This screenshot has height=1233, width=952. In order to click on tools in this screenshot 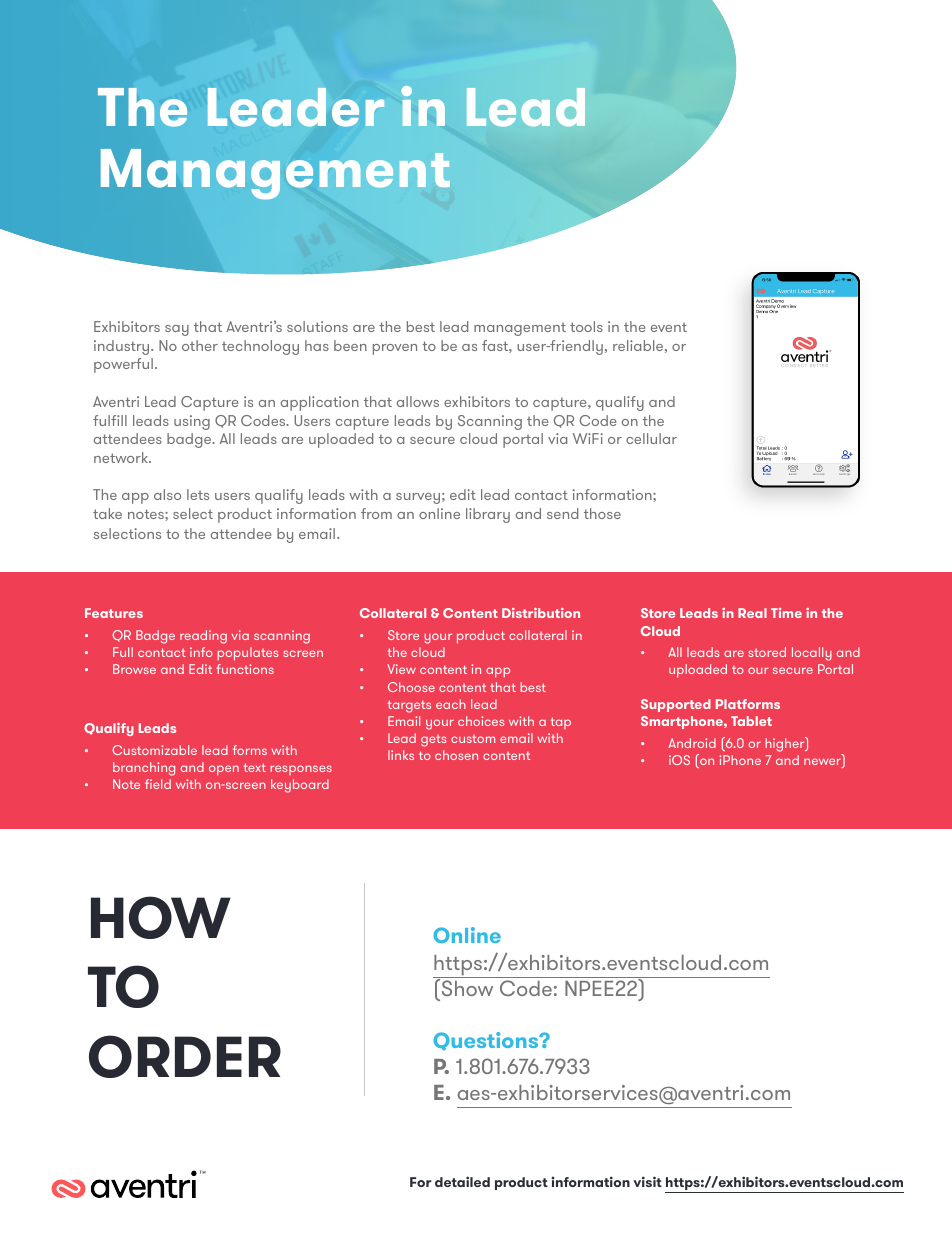, I will do `click(586, 326)`.
